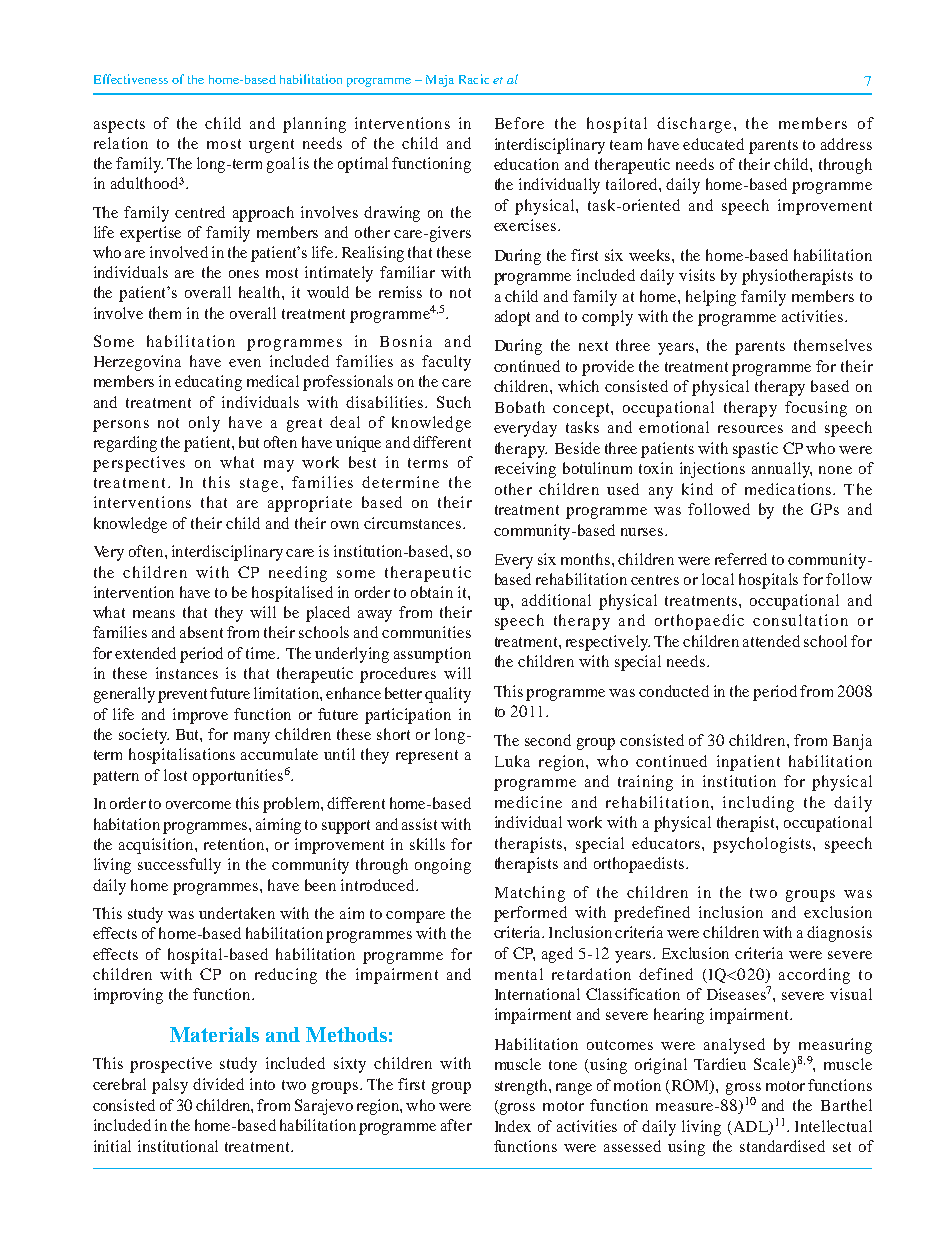 The image size is (952, 1258). Describe the element at coordinates (782, 1146) in the screenshot. I see `standardised` at that location.
